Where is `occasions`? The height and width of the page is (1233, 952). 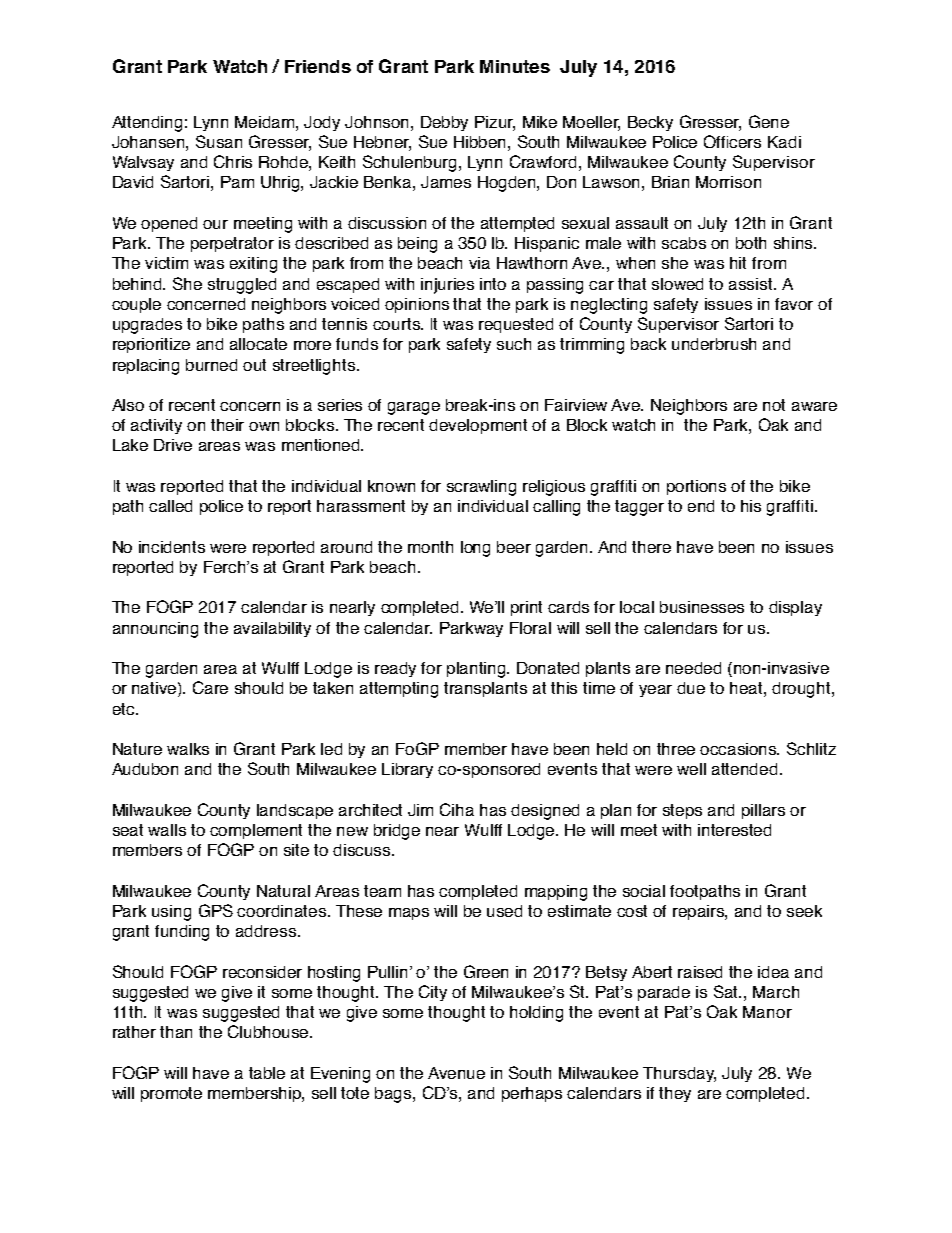 occasions is located at coordinates (739, 749).
